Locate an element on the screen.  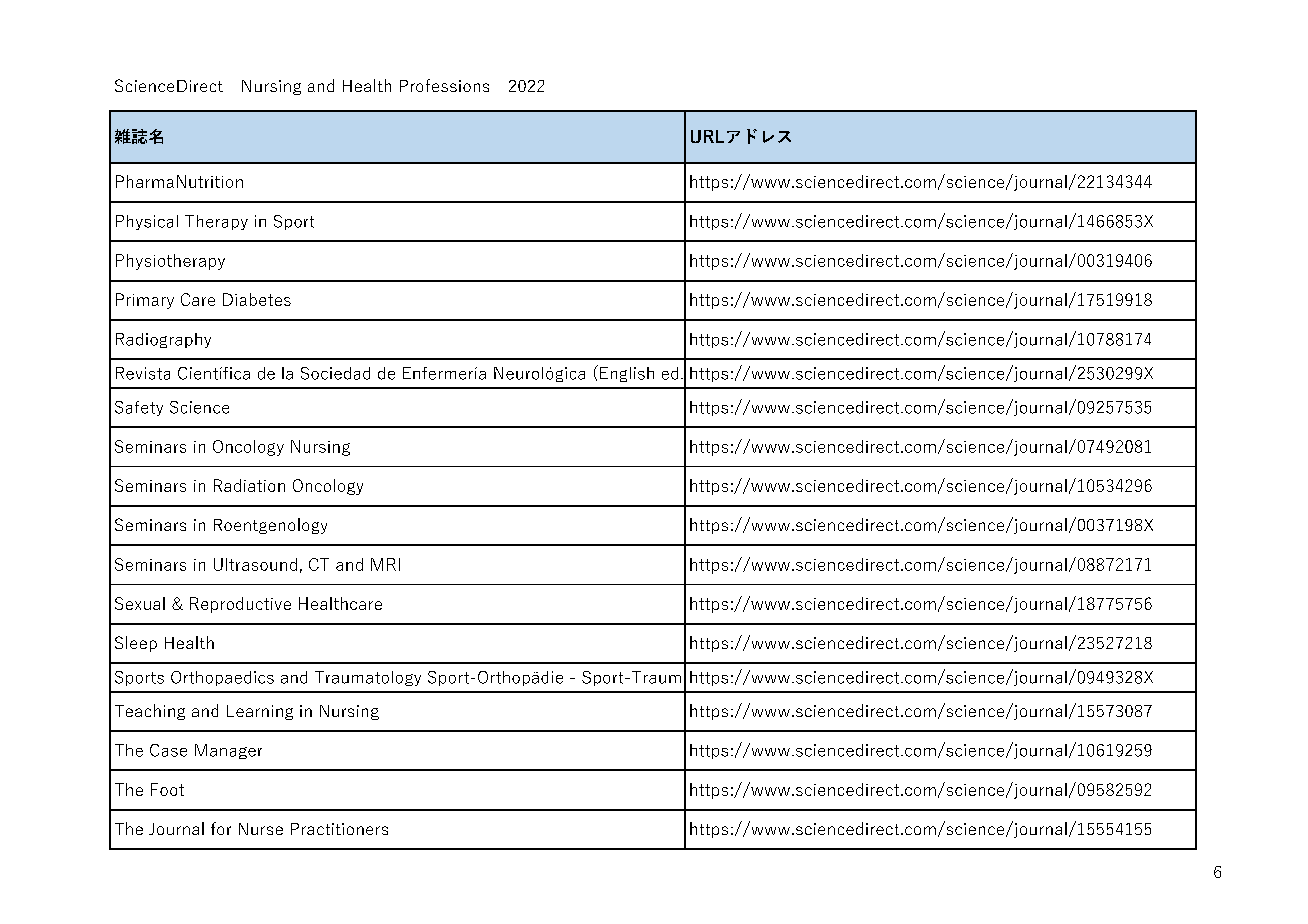
Professions is located at coordinates (444, 85).
